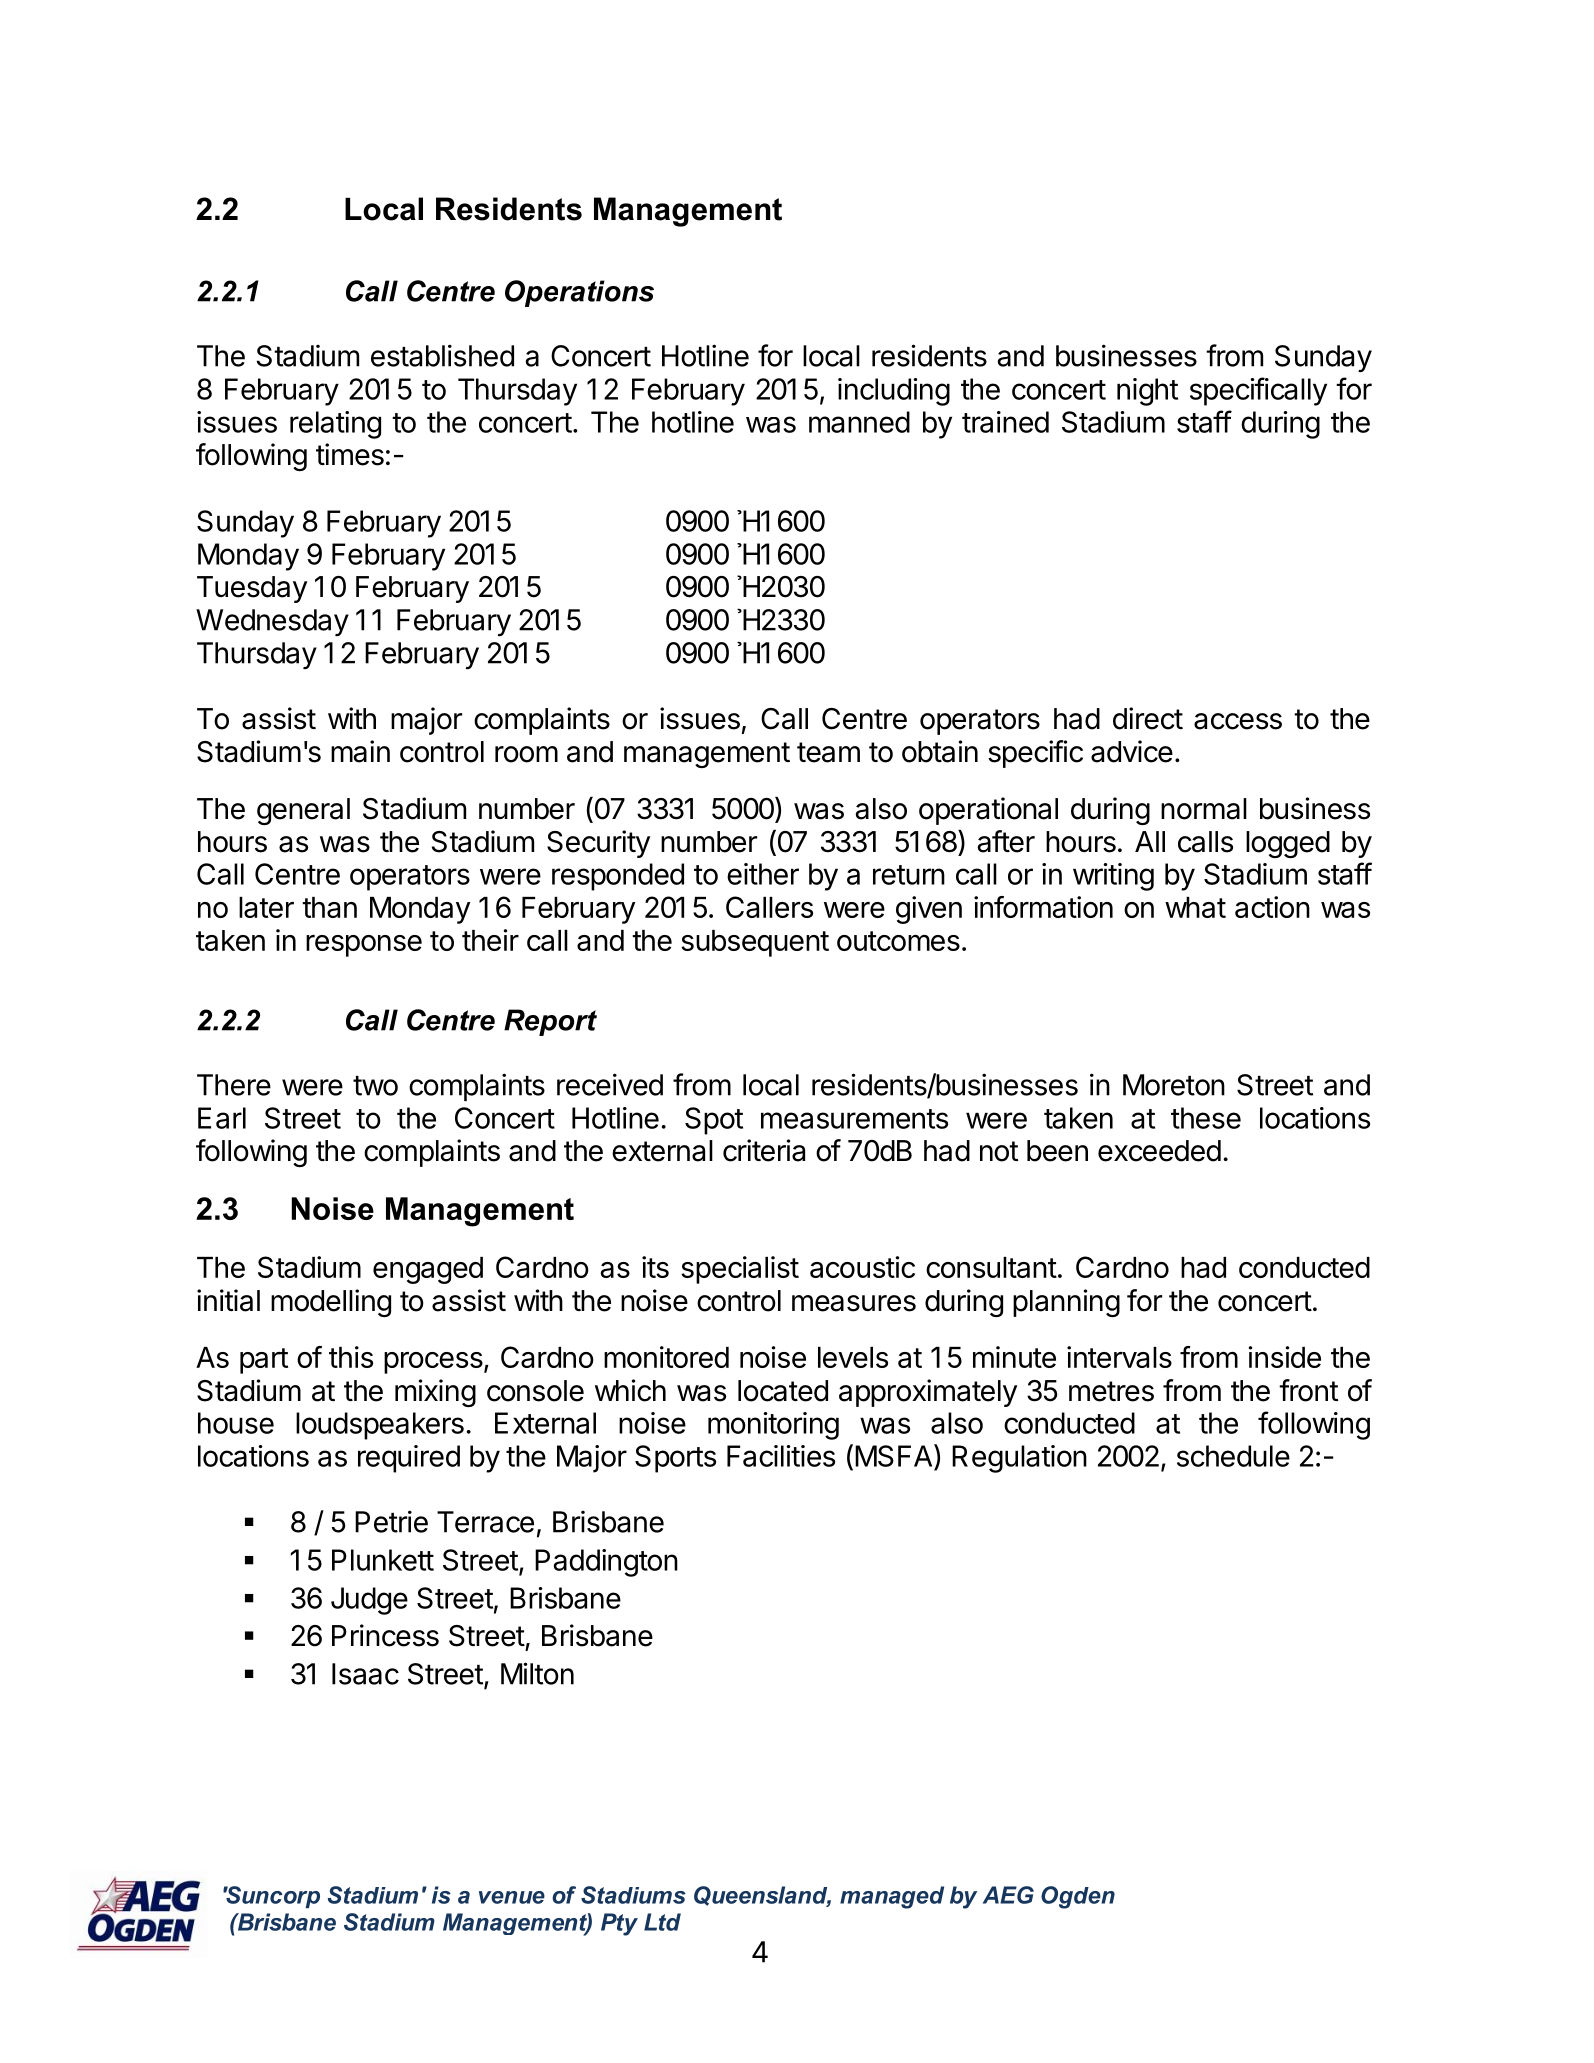 This screenshot has height=2063, width=1594. Describe the element at coordinates (662, 1922) in the screenshot. I see `Ltd` at that location.
